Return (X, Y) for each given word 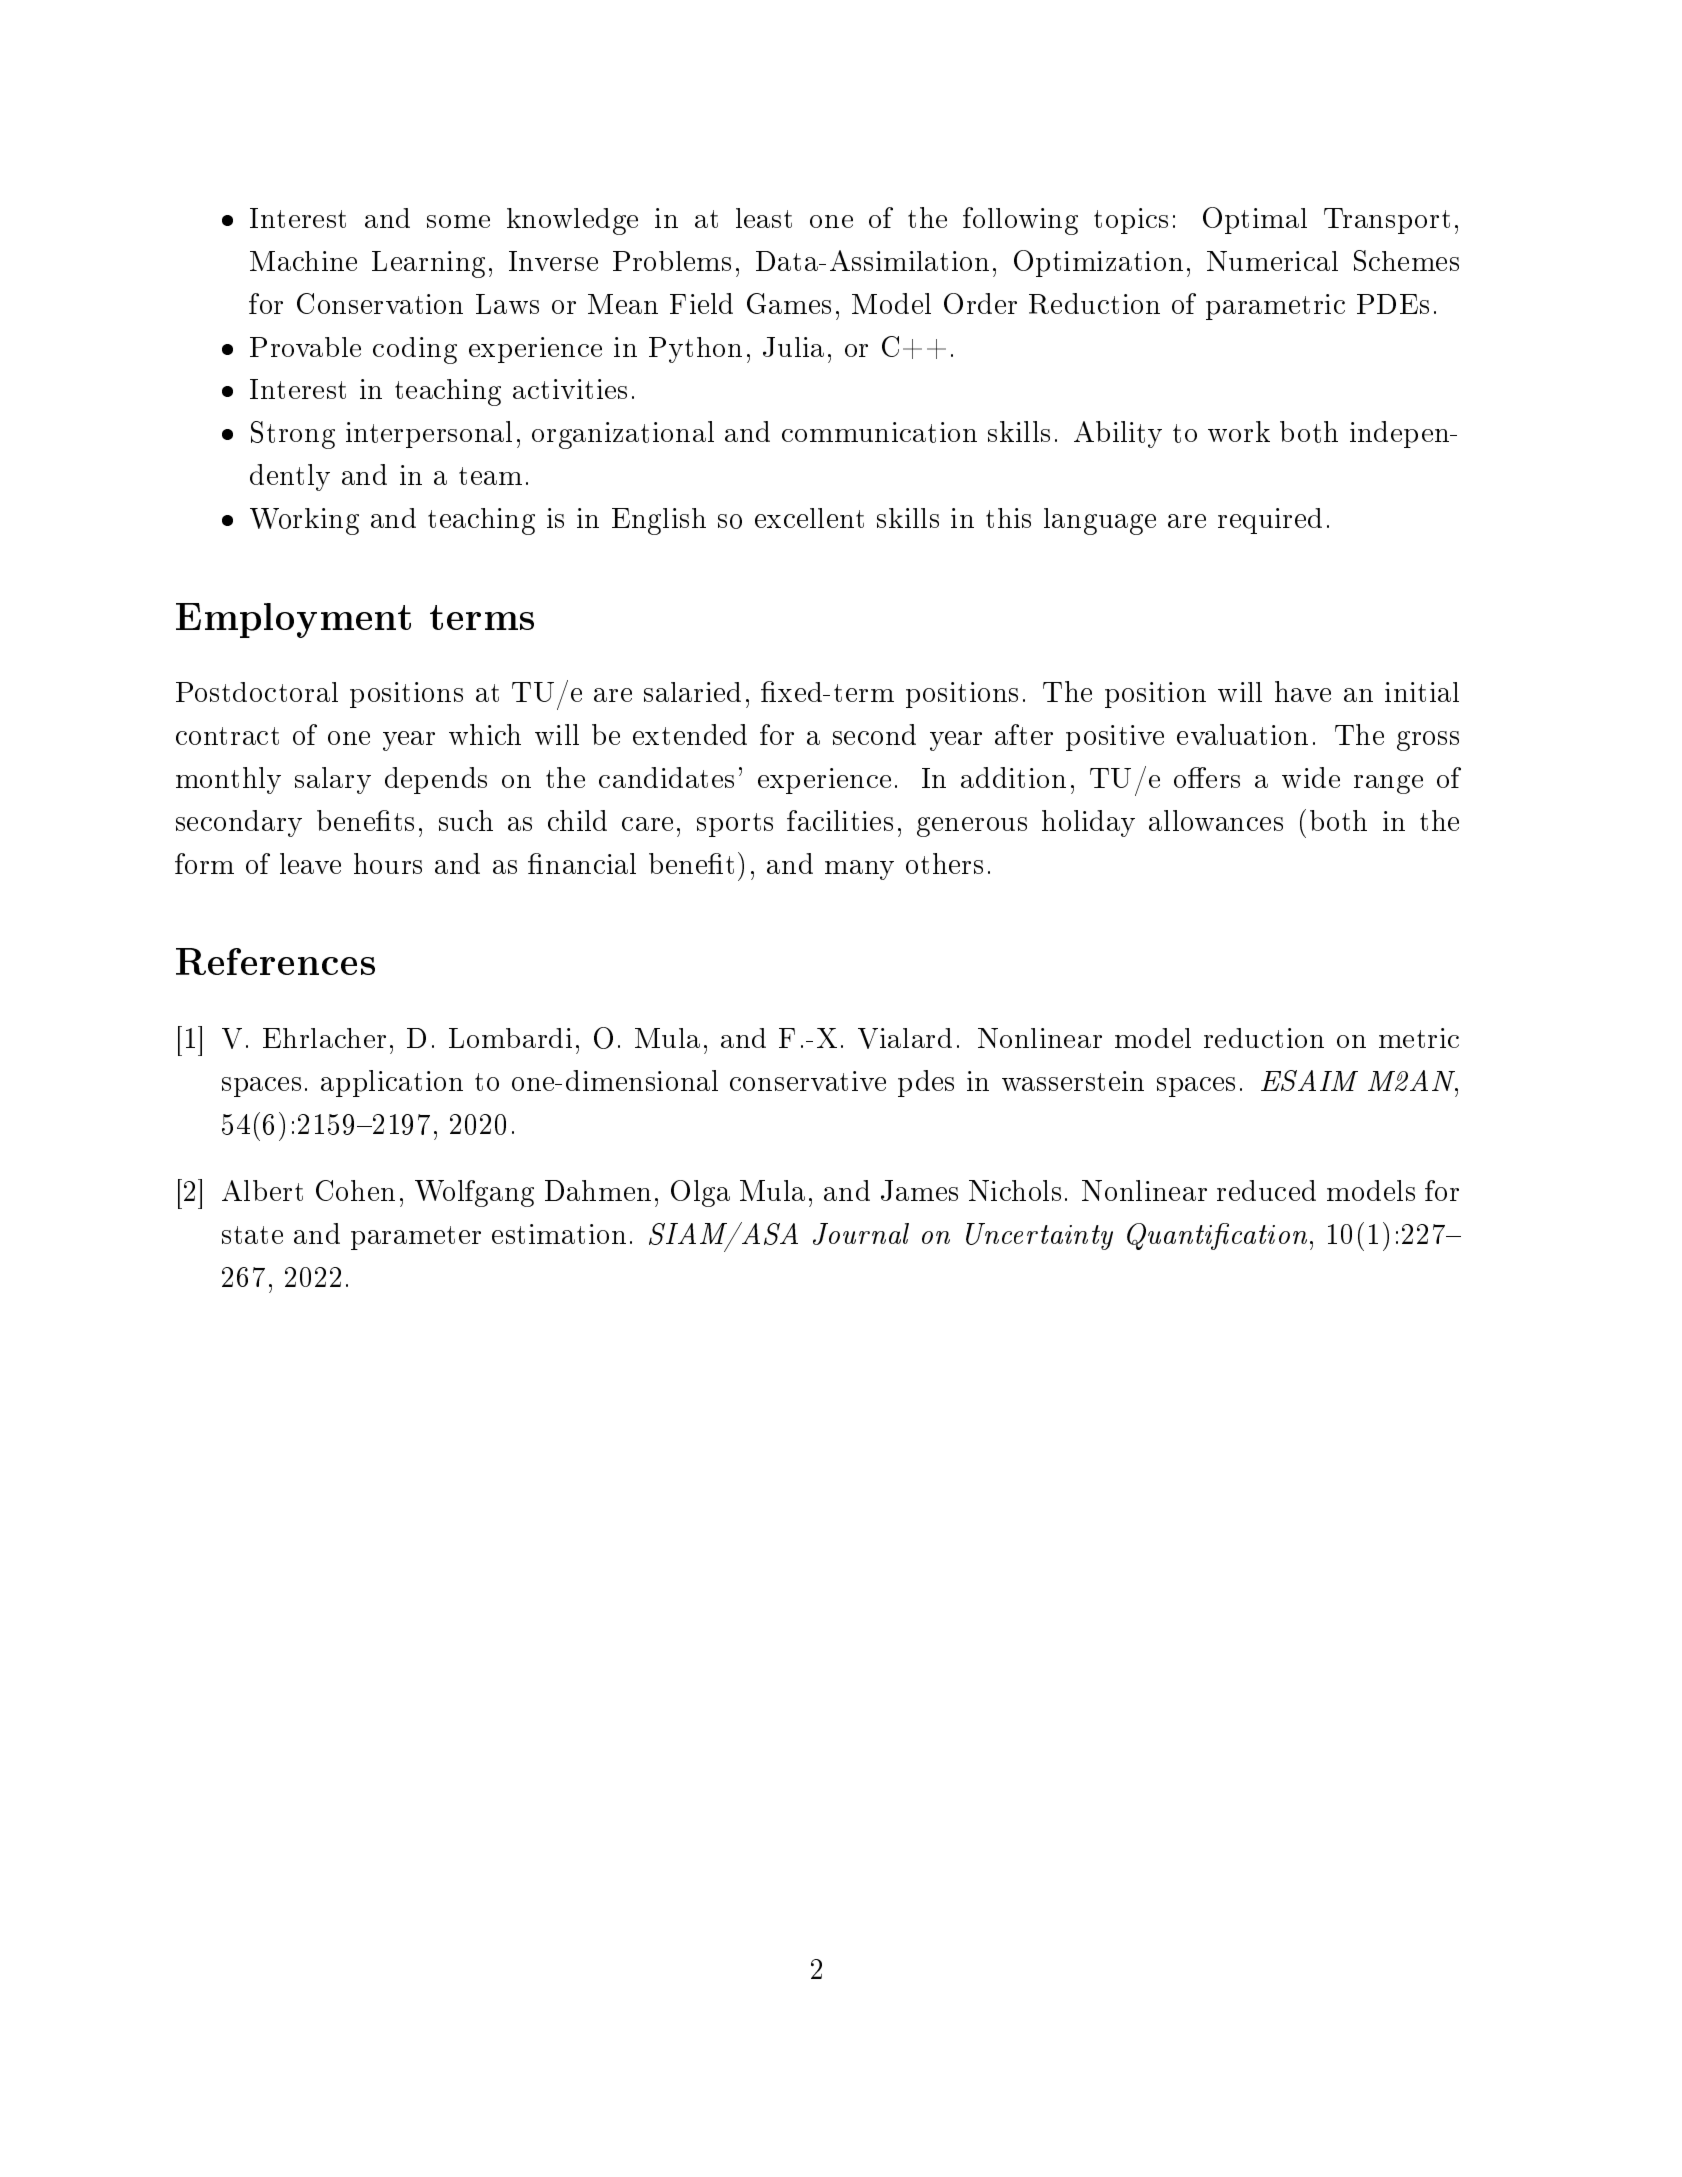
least (764, 218)
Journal (861, 1234)
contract (227, 736)
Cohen (355, 1190)
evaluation (1242, 734)
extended (690, 734)
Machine (303, 261)
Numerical (1272, 261)
